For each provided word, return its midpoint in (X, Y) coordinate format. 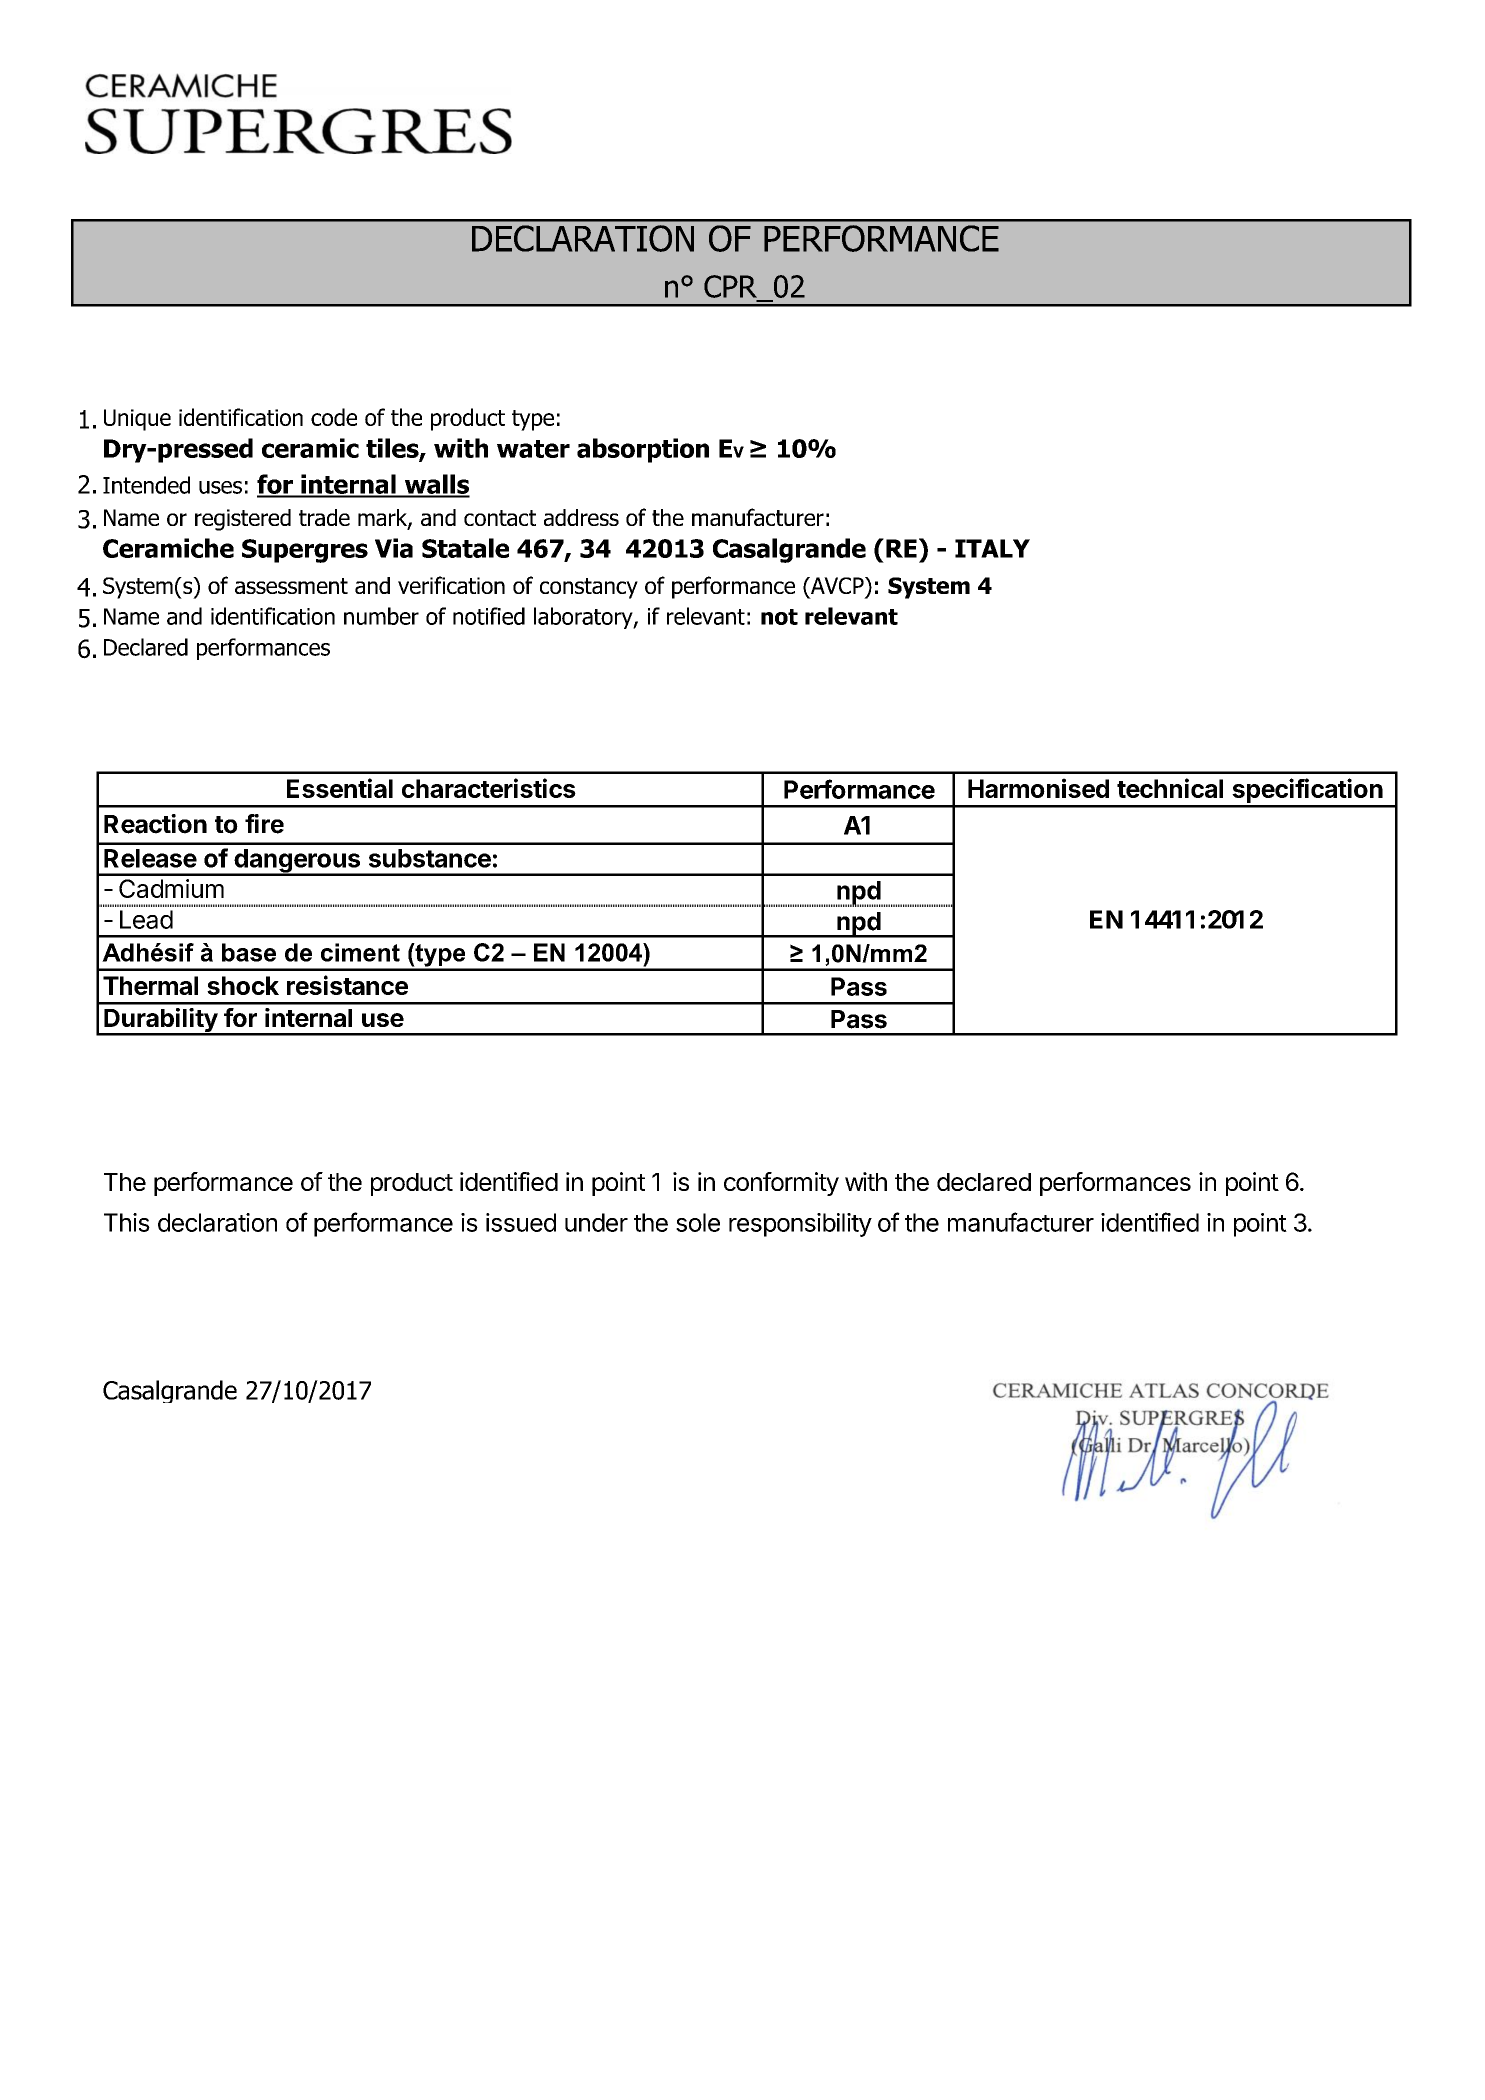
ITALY (992, 548)
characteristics (489, 788)
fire (264, 824)
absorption (643, 450)
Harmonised (1038, 788)
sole (698, 1222)
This (127, 1222)
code (334, 417)
